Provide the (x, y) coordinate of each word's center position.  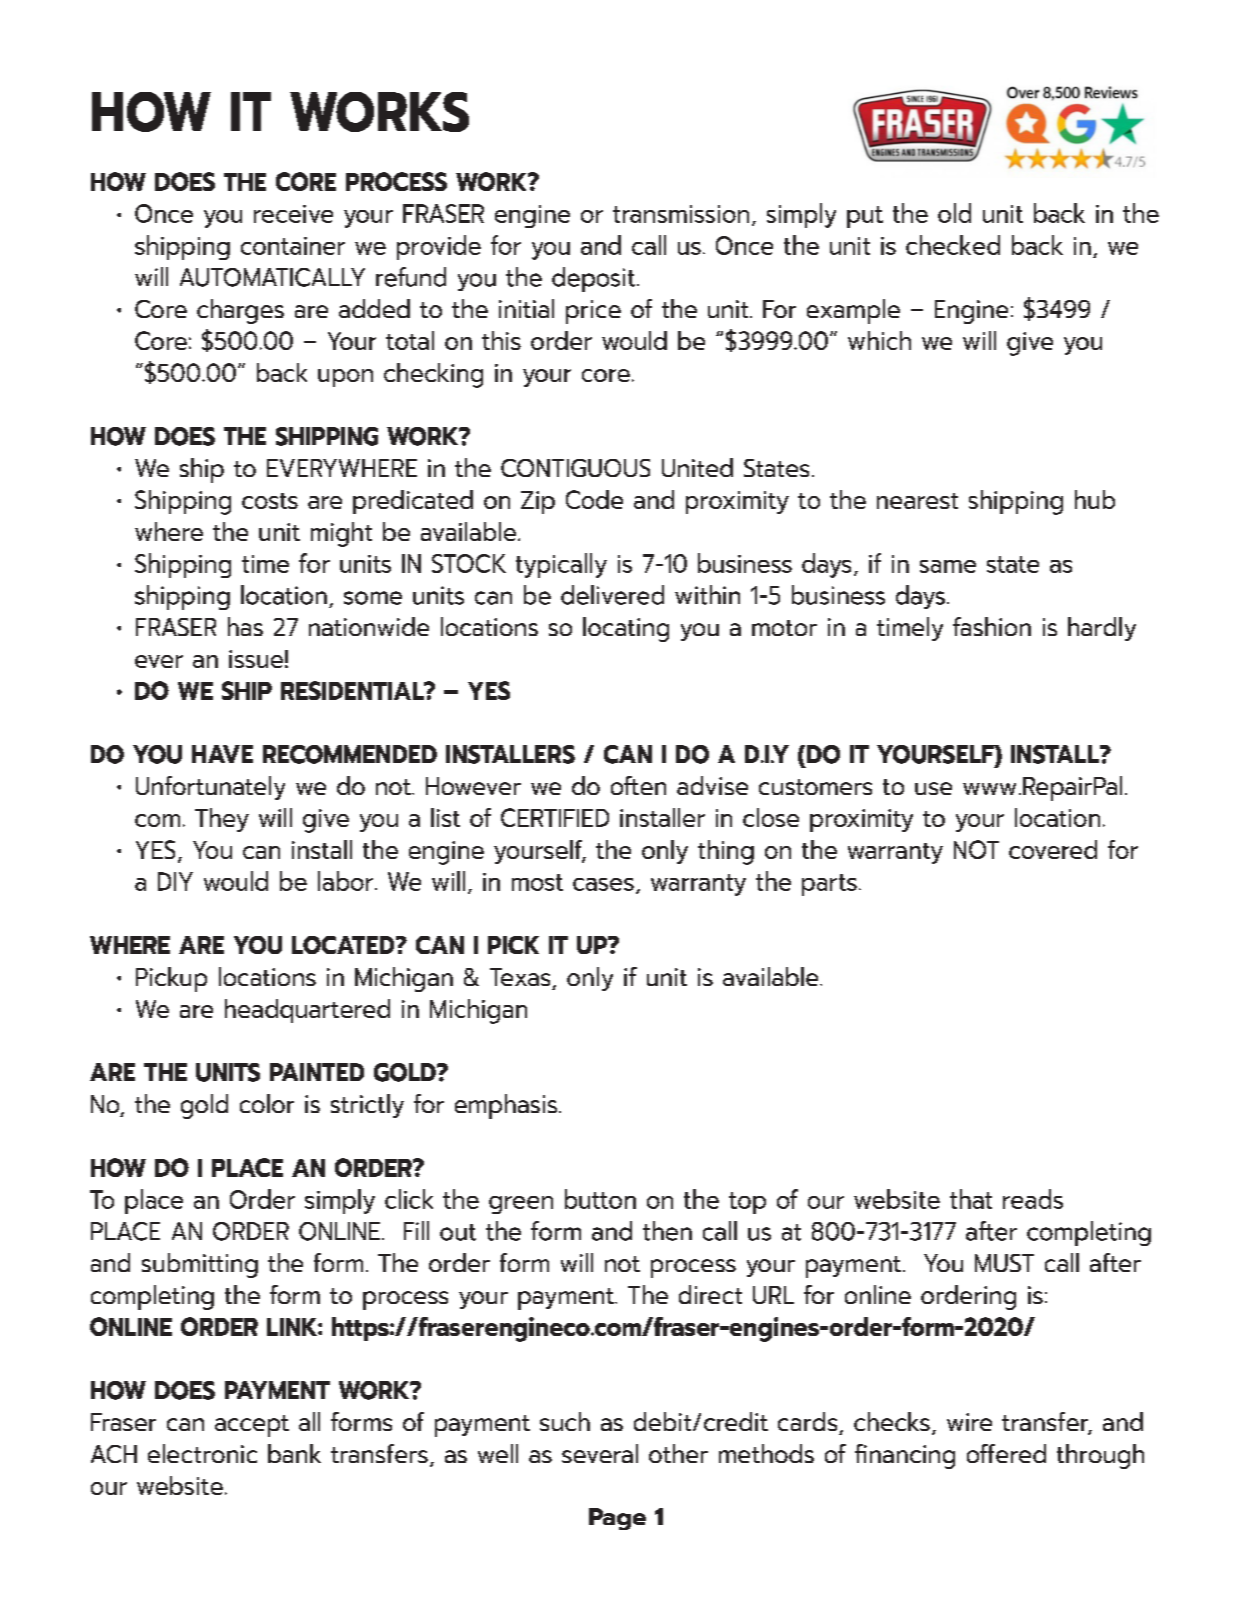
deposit (593, 279)
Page (617, 1519)
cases (603, 884)
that (971, 1199)
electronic (202, 1453)
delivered (612, 595)
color (267, 1103)
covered (1053, 849)
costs (270, 501)
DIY (175, 881)
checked (953, 245)
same (948, 566)
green (521, 1205)
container (293, 246)
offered (1006, 1453)
